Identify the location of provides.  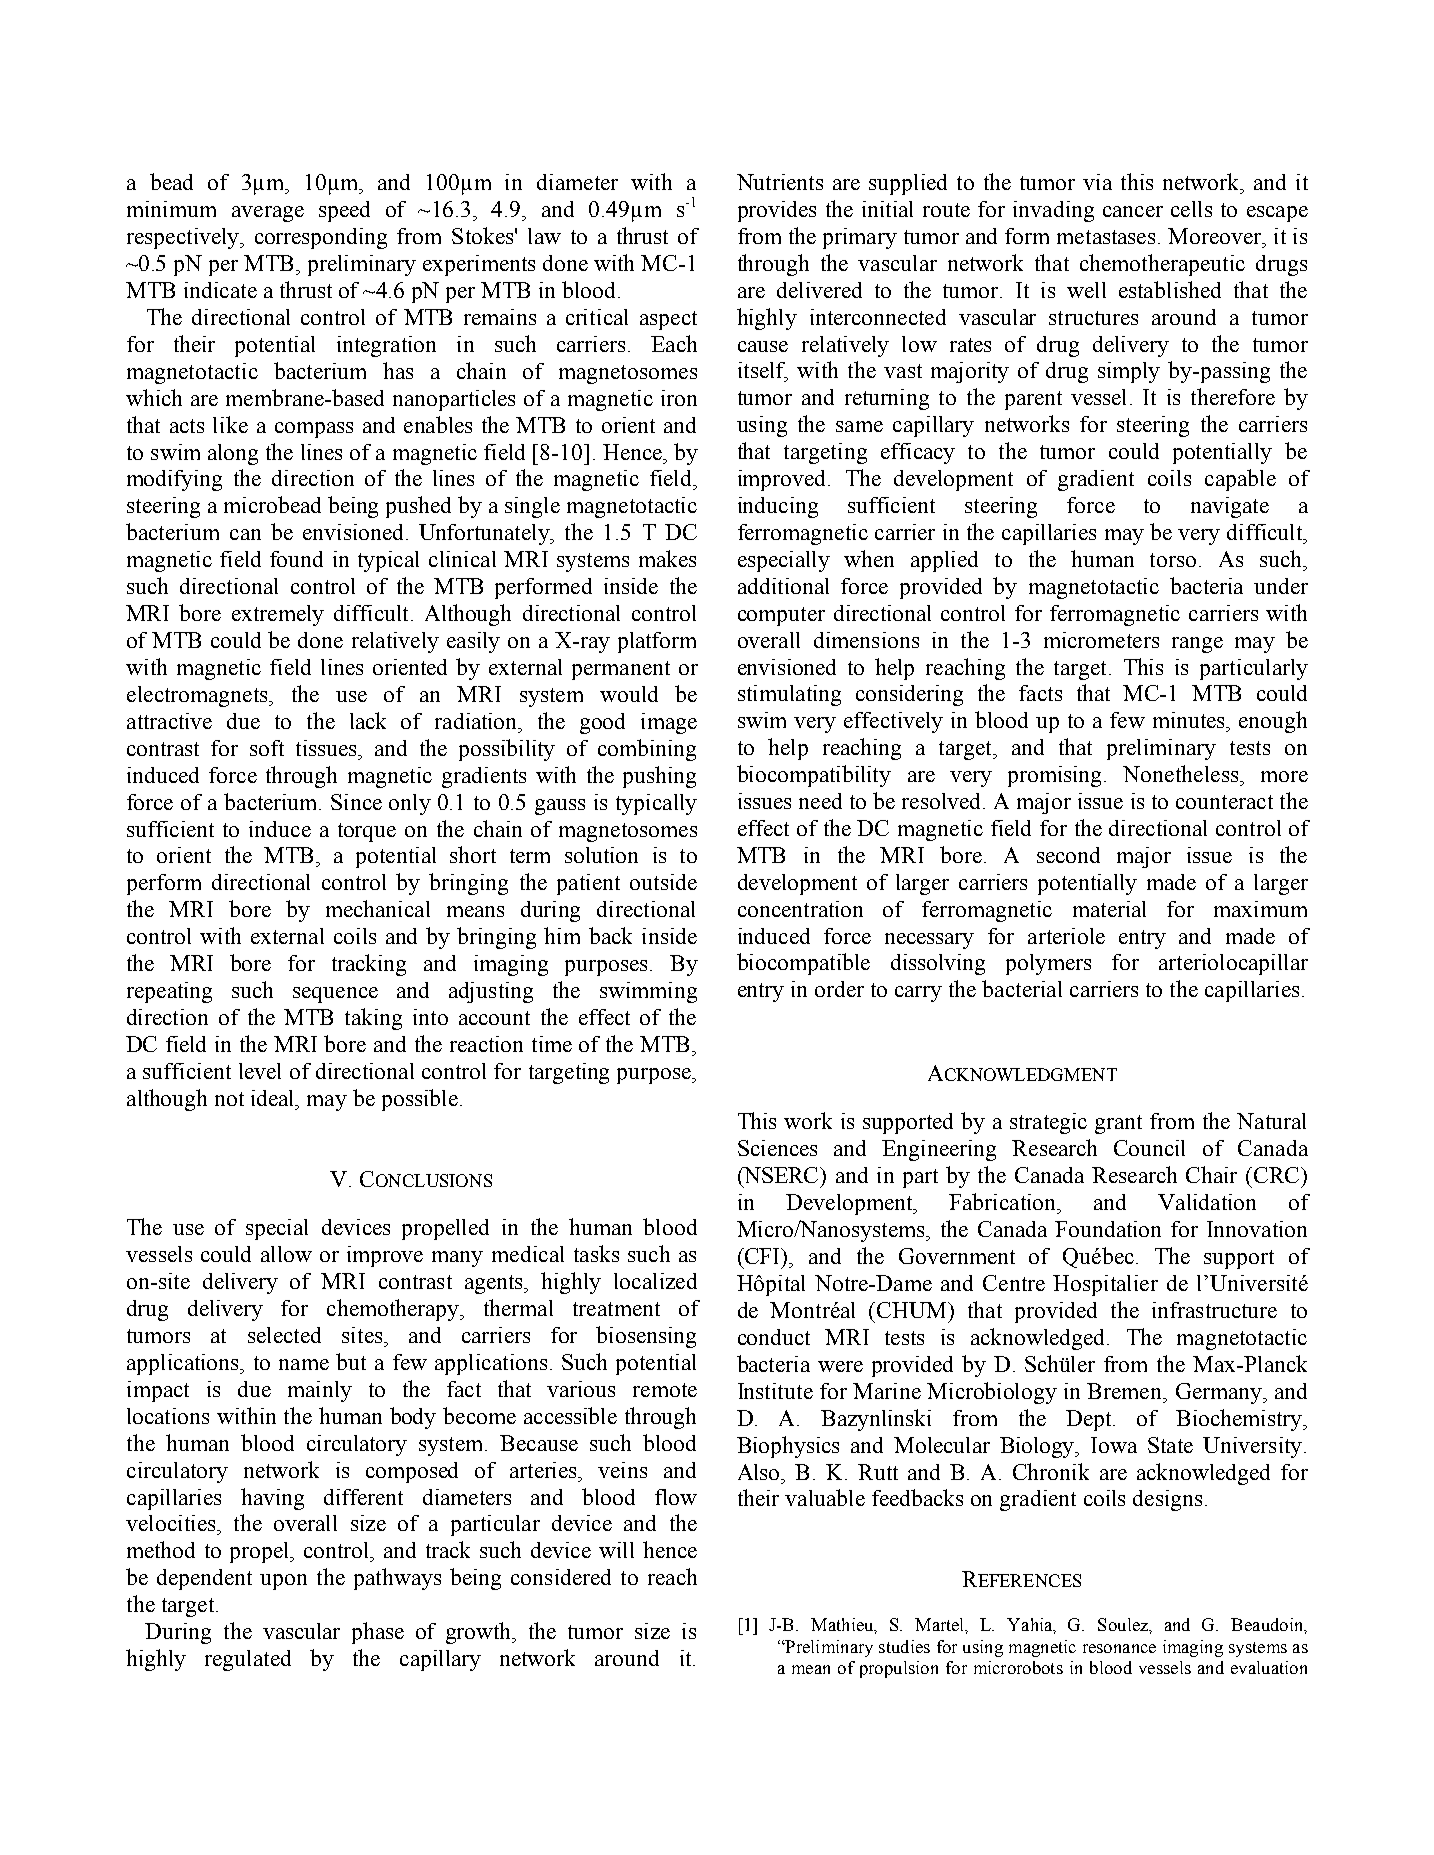
(777, 211).
